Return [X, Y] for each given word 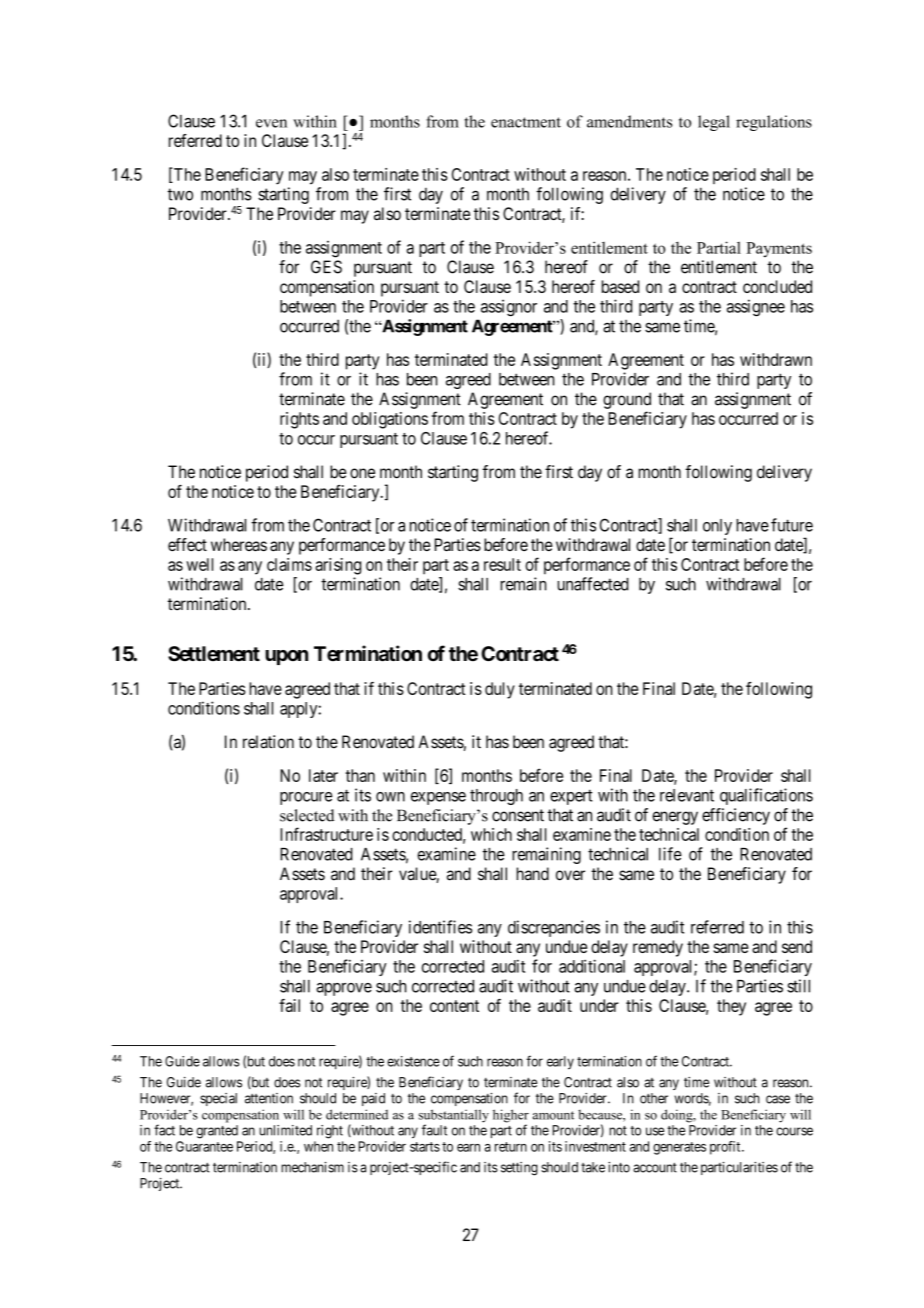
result [502, 564]
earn [468, 1148]
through [496, 797]
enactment [526, 122]
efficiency [736, 816]
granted [217, 1132]
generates [679, 1148]
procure [306, 798]
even [271, 123]
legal [714, 123]
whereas [239, 545]
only [717, 527]
